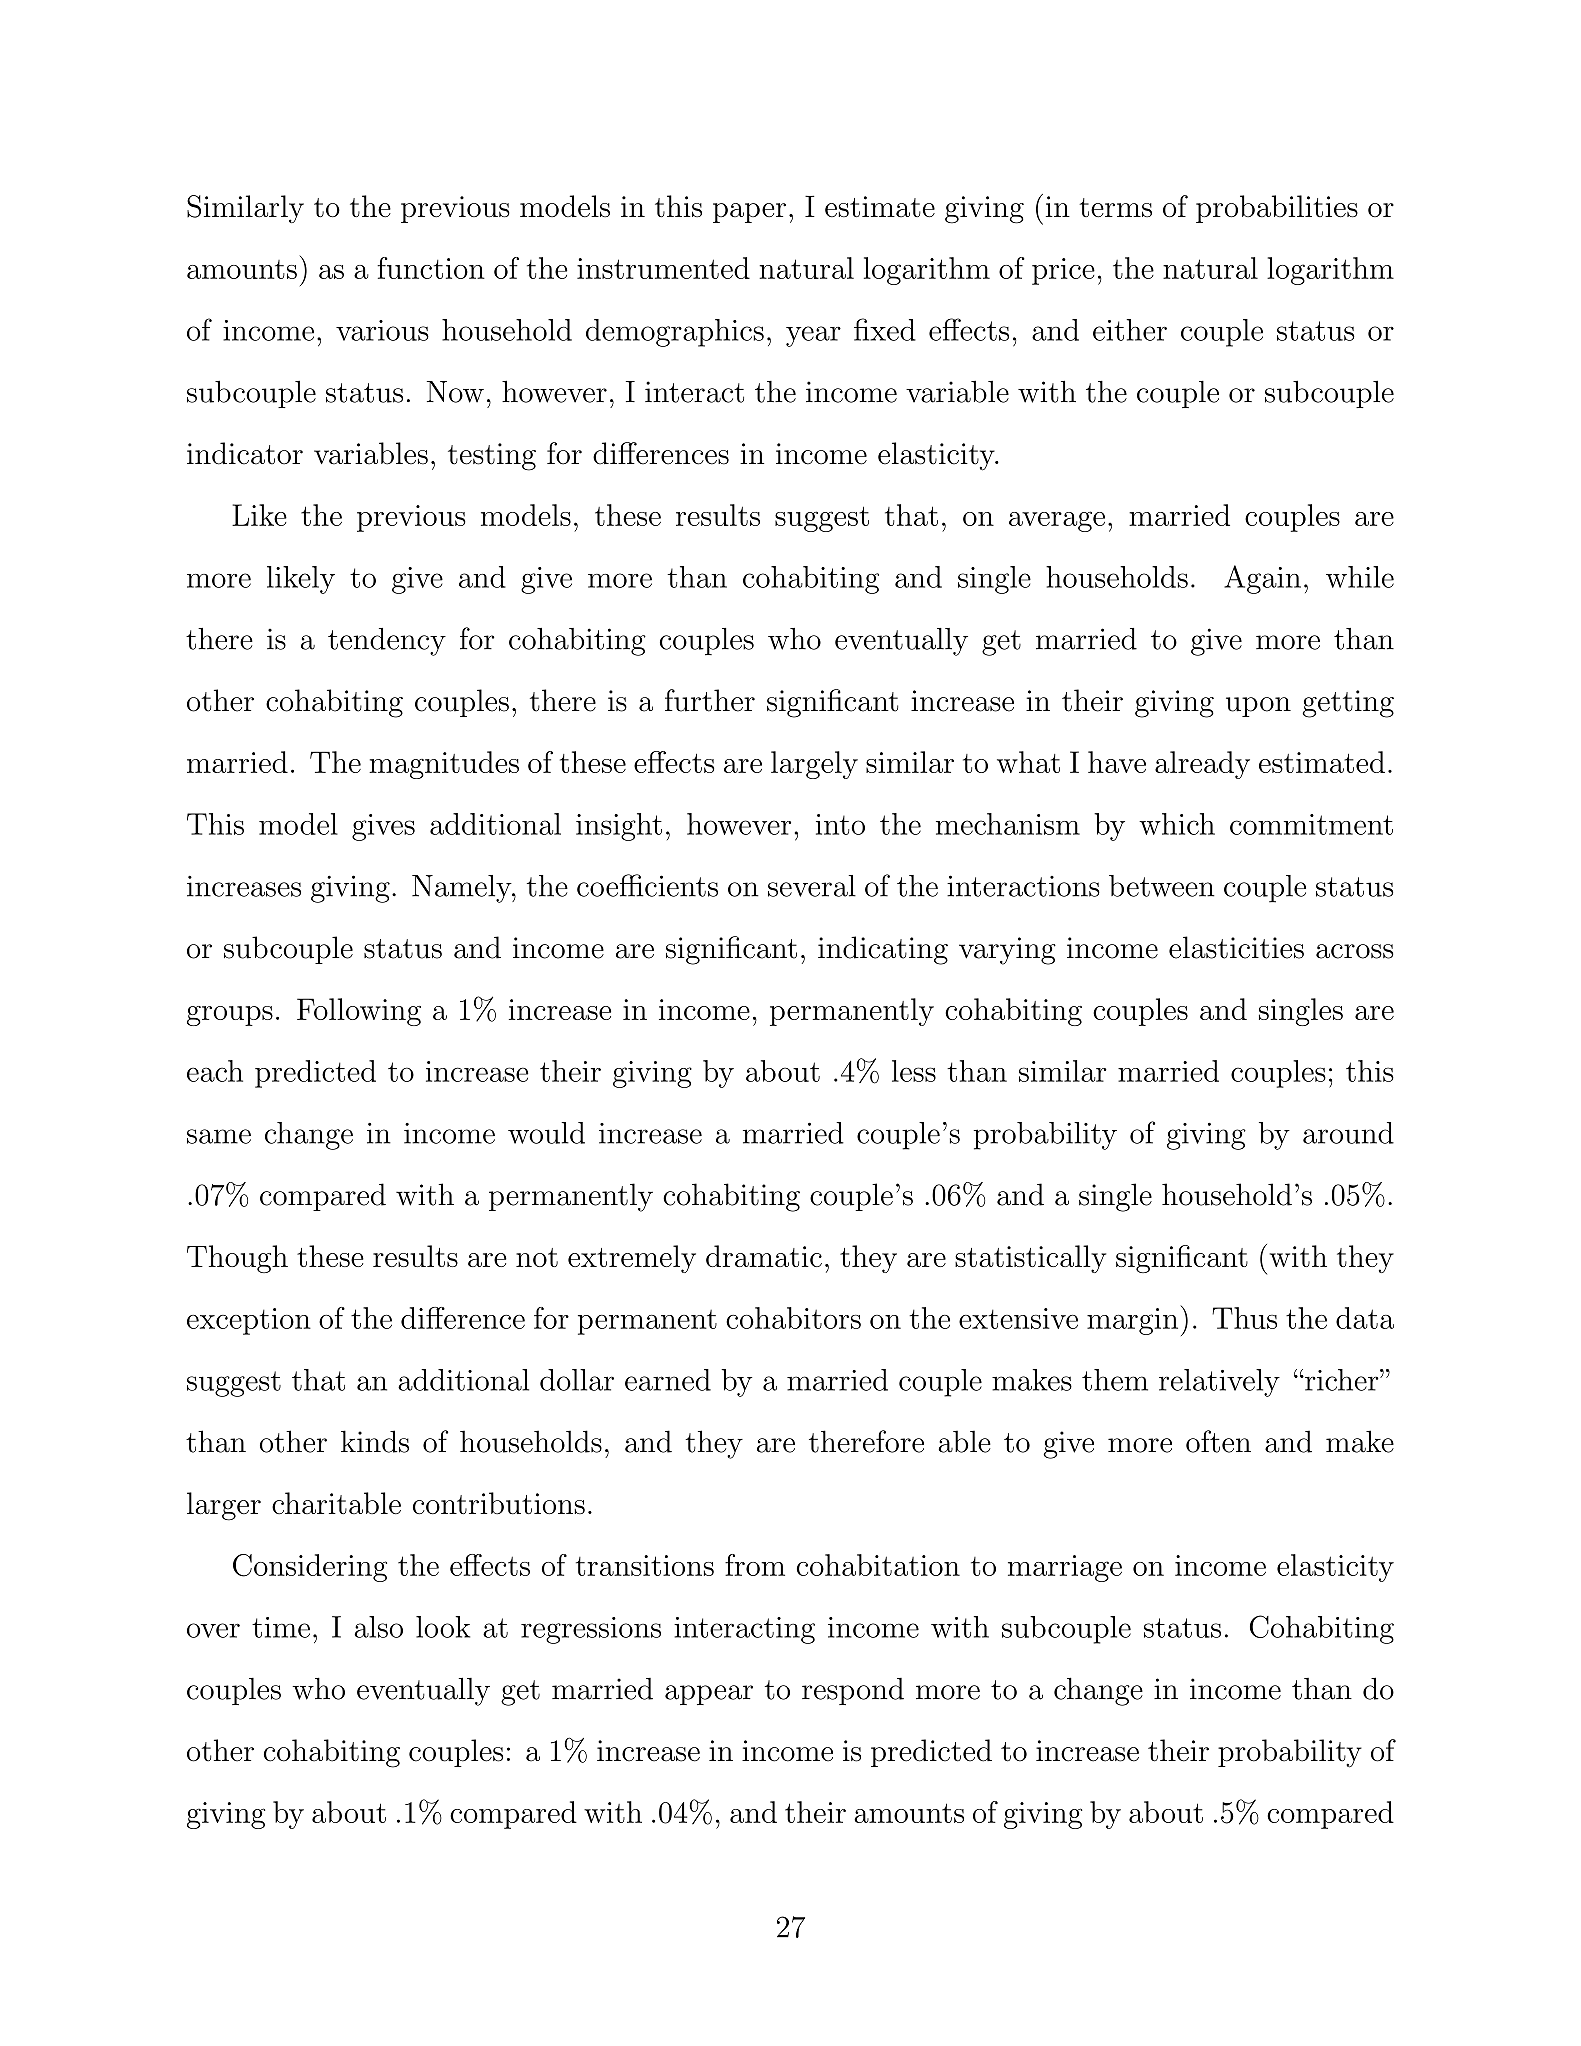 The image size is (1581, 2046). What do you see at coordinates (431, 268) in the image?
I see `function` at bounding box center [431, 268].
